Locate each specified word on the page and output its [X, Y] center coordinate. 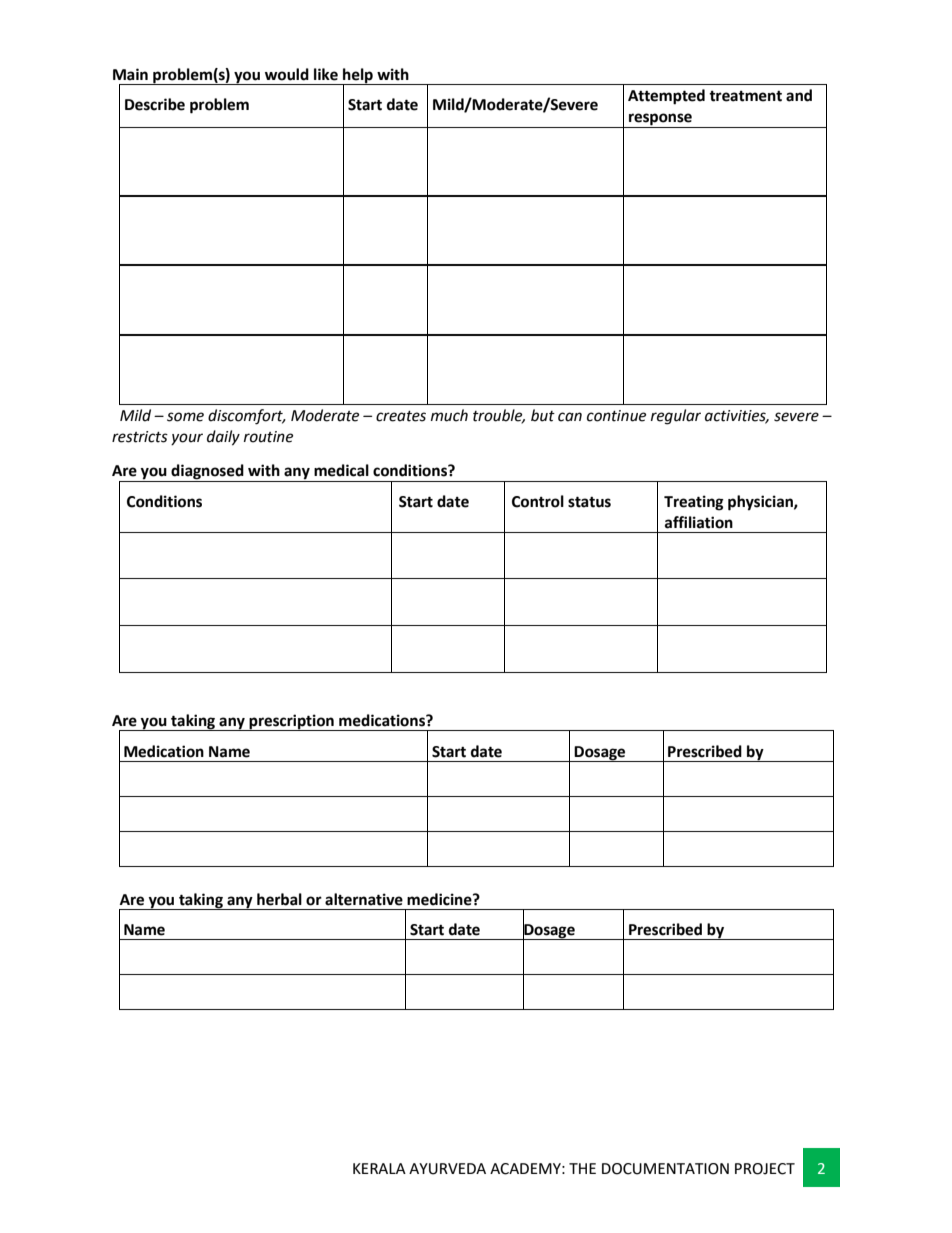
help [358, 76]
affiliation [699, 522]
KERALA [379, 1168]
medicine [440, 899]
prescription [291, 722]
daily [223, 438]
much [449, 415]
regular [676, 417]
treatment [745, 96]
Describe [155, 104]
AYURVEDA [447, 1169]
